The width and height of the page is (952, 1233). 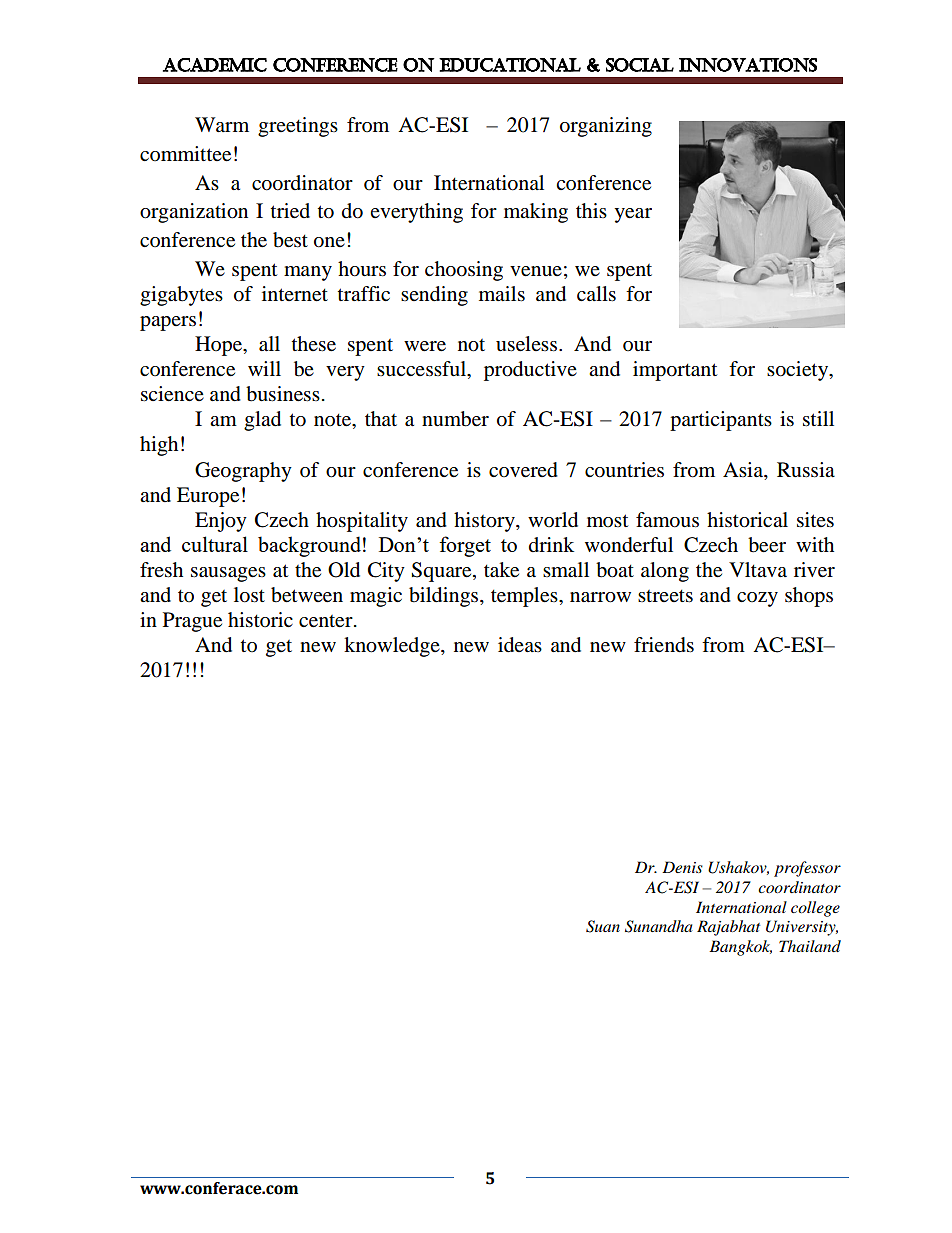 I want to click on Academic, so click(x=215, y=65).
